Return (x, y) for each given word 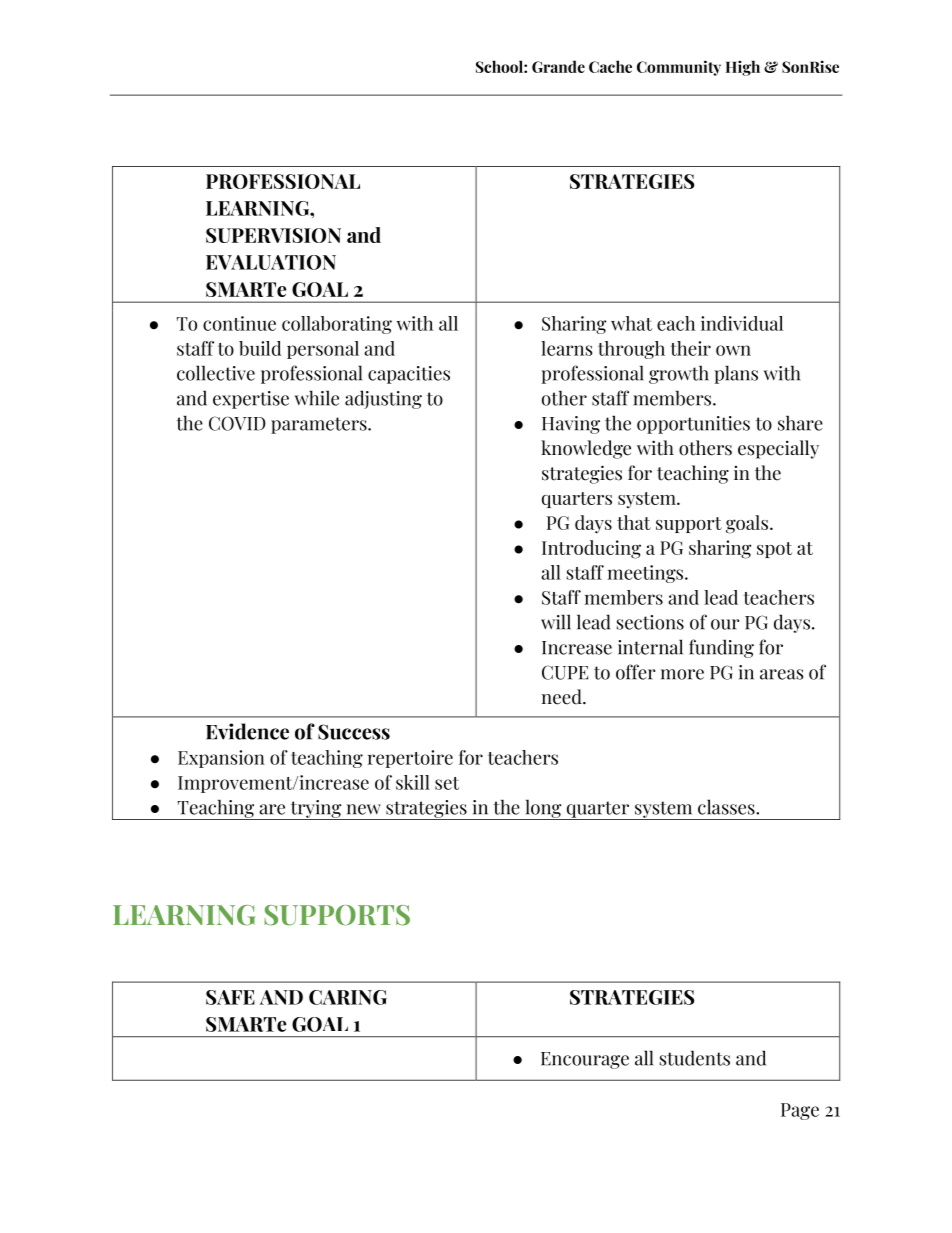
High (743, 68)
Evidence (247, 731)
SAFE (230, 997)
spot (774, 550)
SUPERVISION (273, 235)
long (543, 809)
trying (316, 810)
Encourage (585, 1060)
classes (727, 807)
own (733, 350)
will (556, 622)
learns (566, 348)
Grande (558, 66)
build (260, 348)
